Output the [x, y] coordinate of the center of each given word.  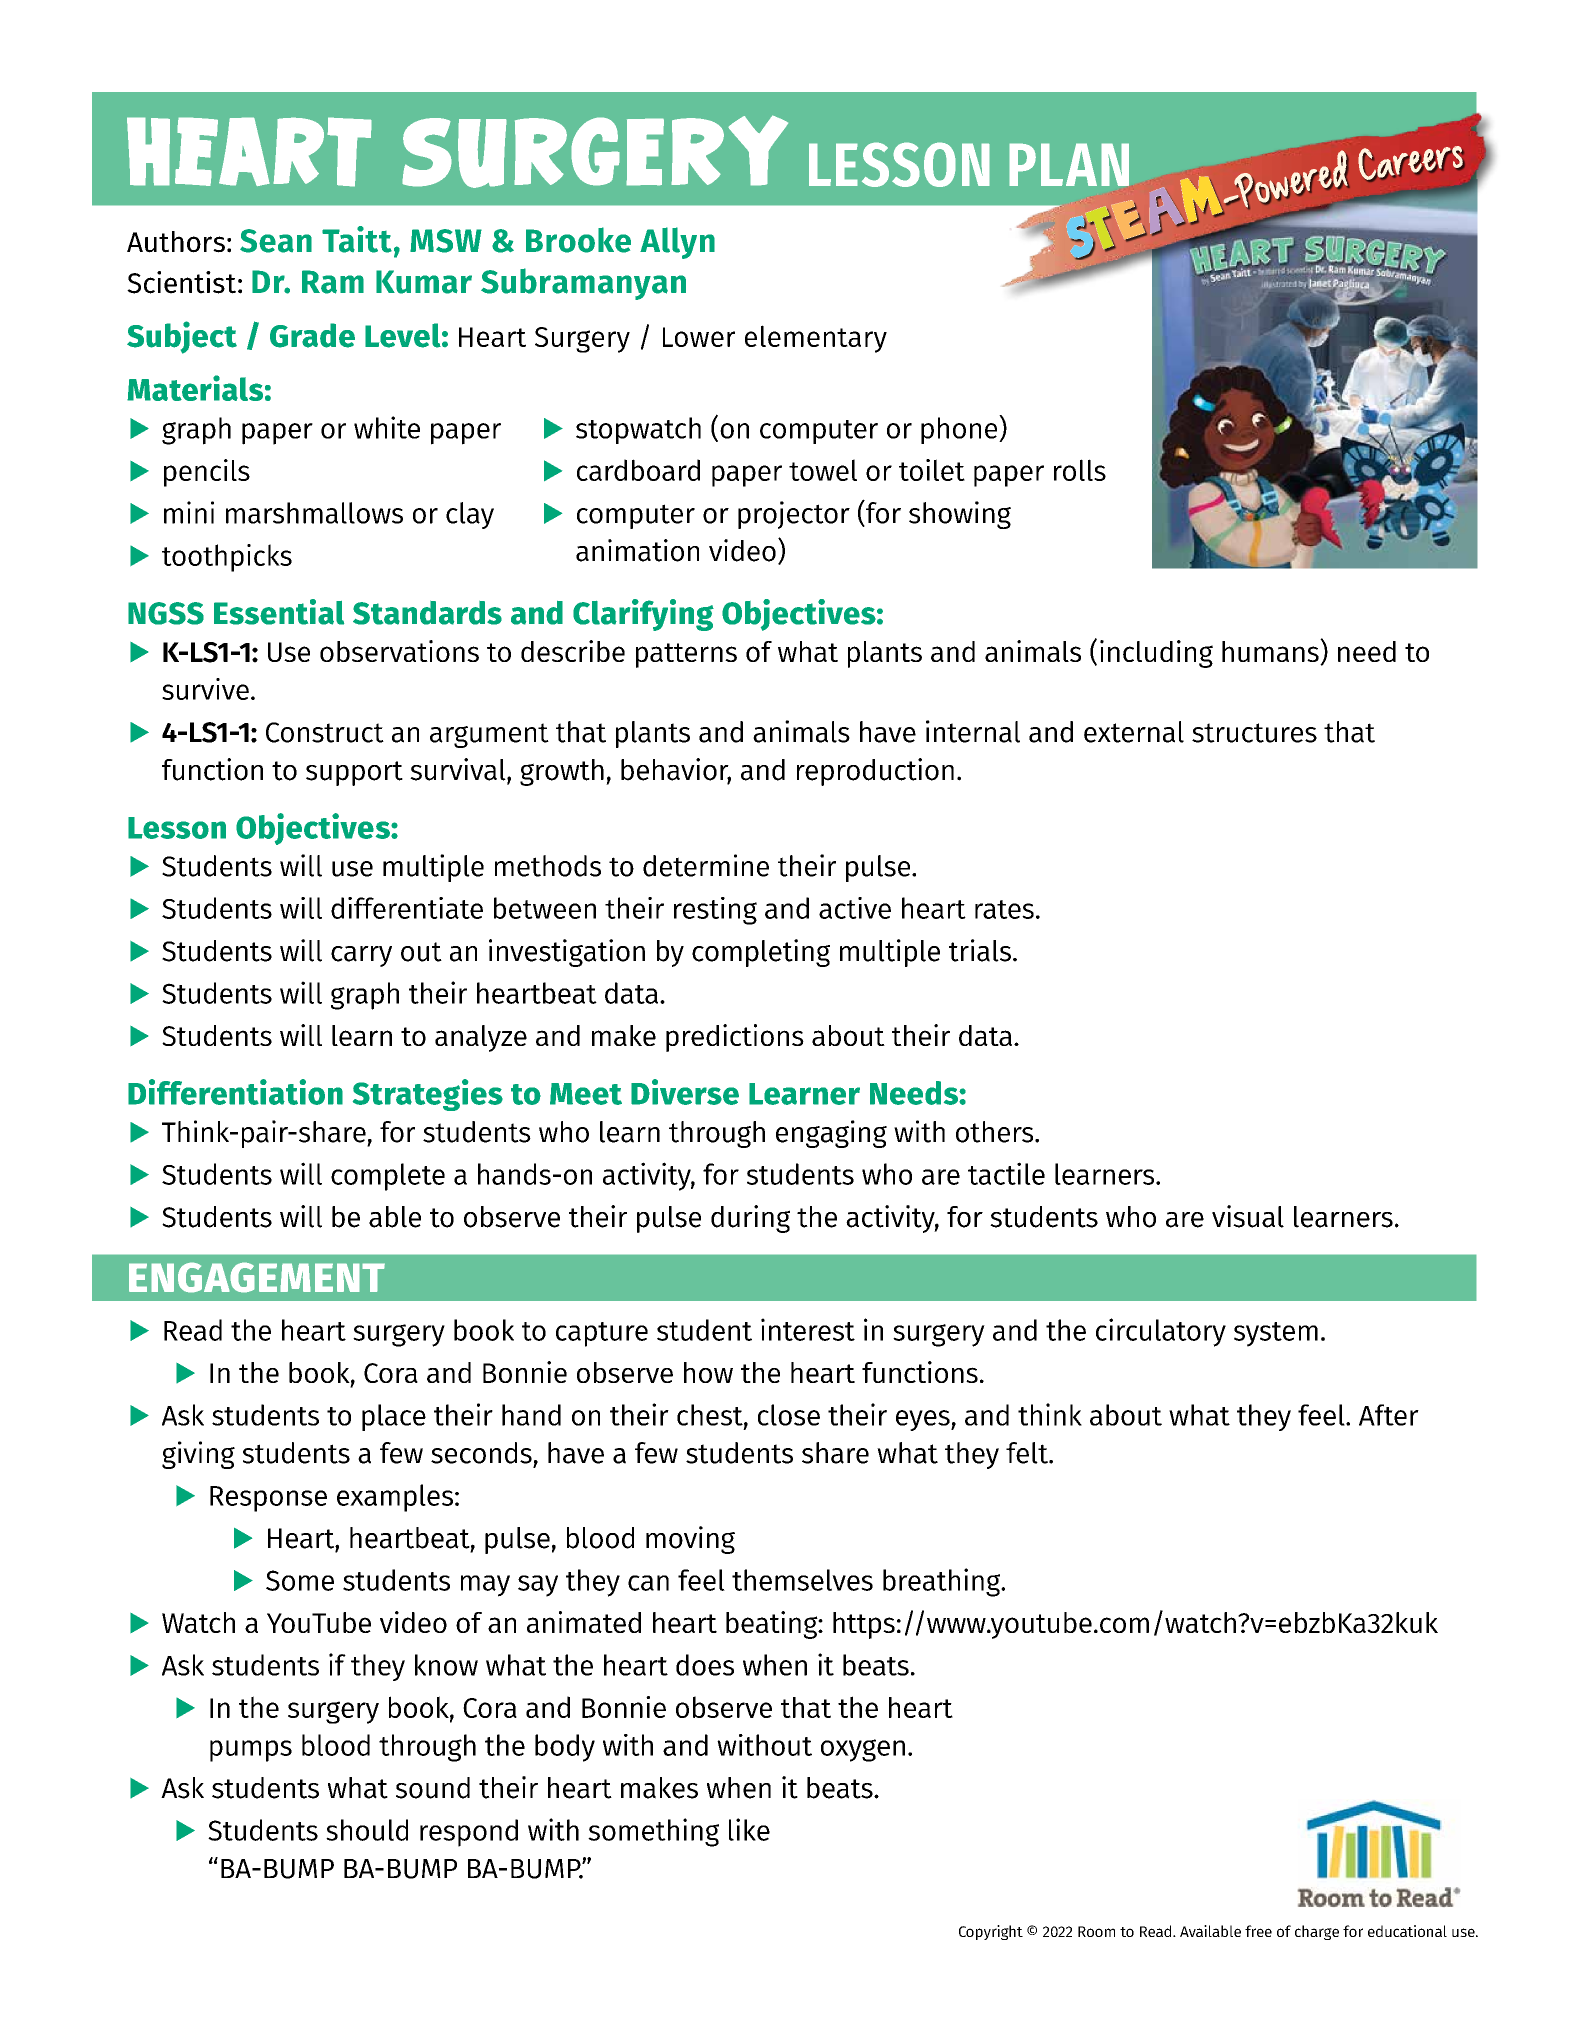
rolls [1080, 470]
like [749, 1829]
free [1258, 1931]
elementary [816, 339]
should [367, 1830]
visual [1248, 1216]
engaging [831, 1134]
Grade [312, 335]
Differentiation [235, 1092]
